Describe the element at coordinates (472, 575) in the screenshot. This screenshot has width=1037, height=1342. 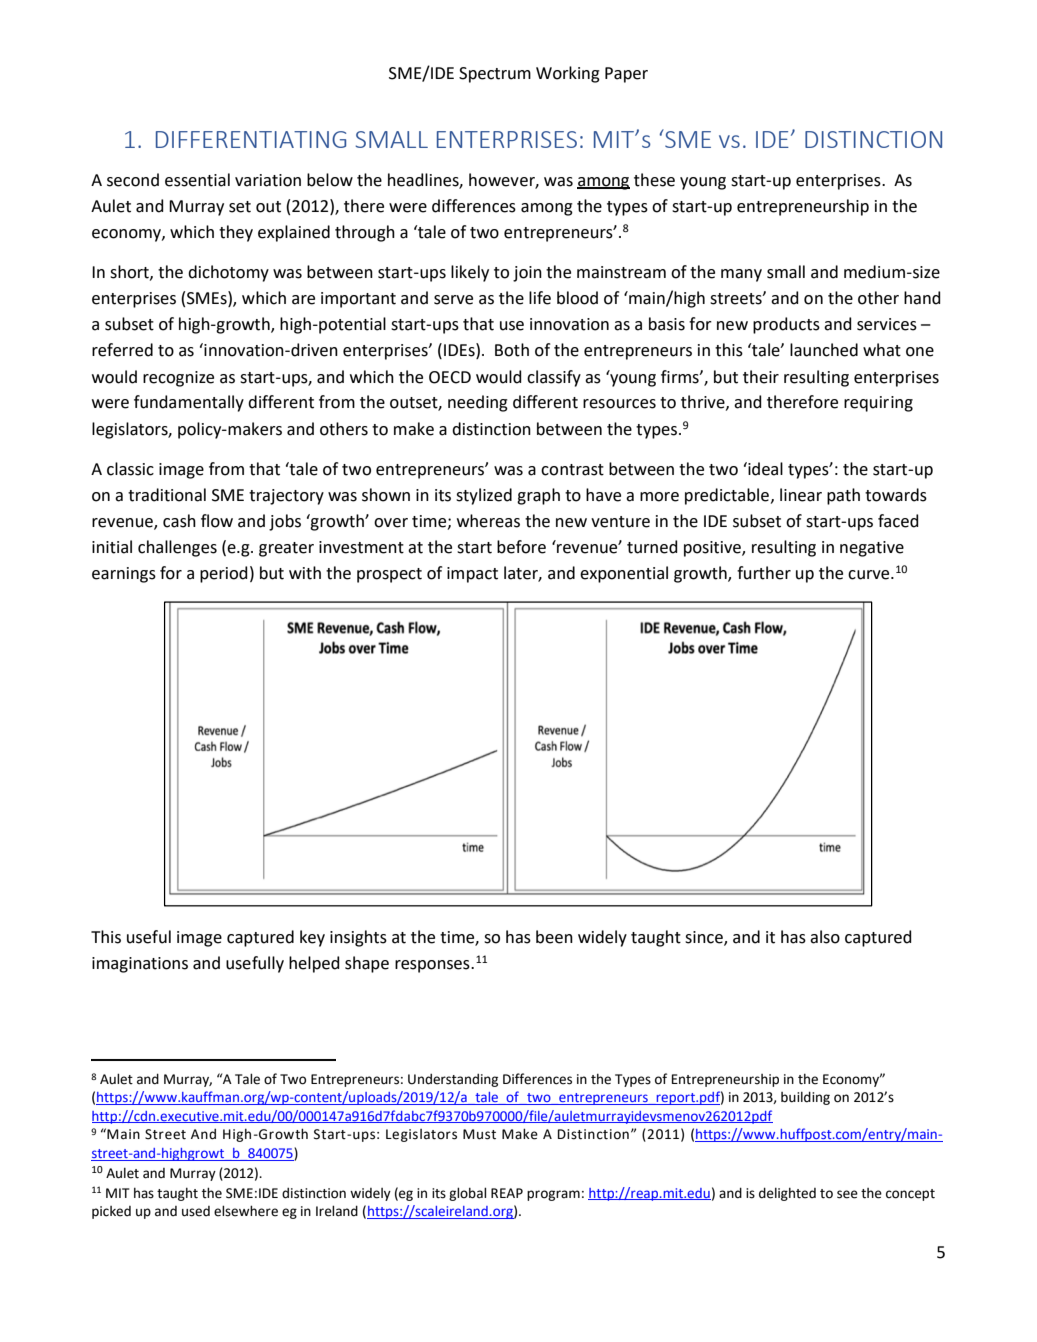
I see `impact` at that location.
